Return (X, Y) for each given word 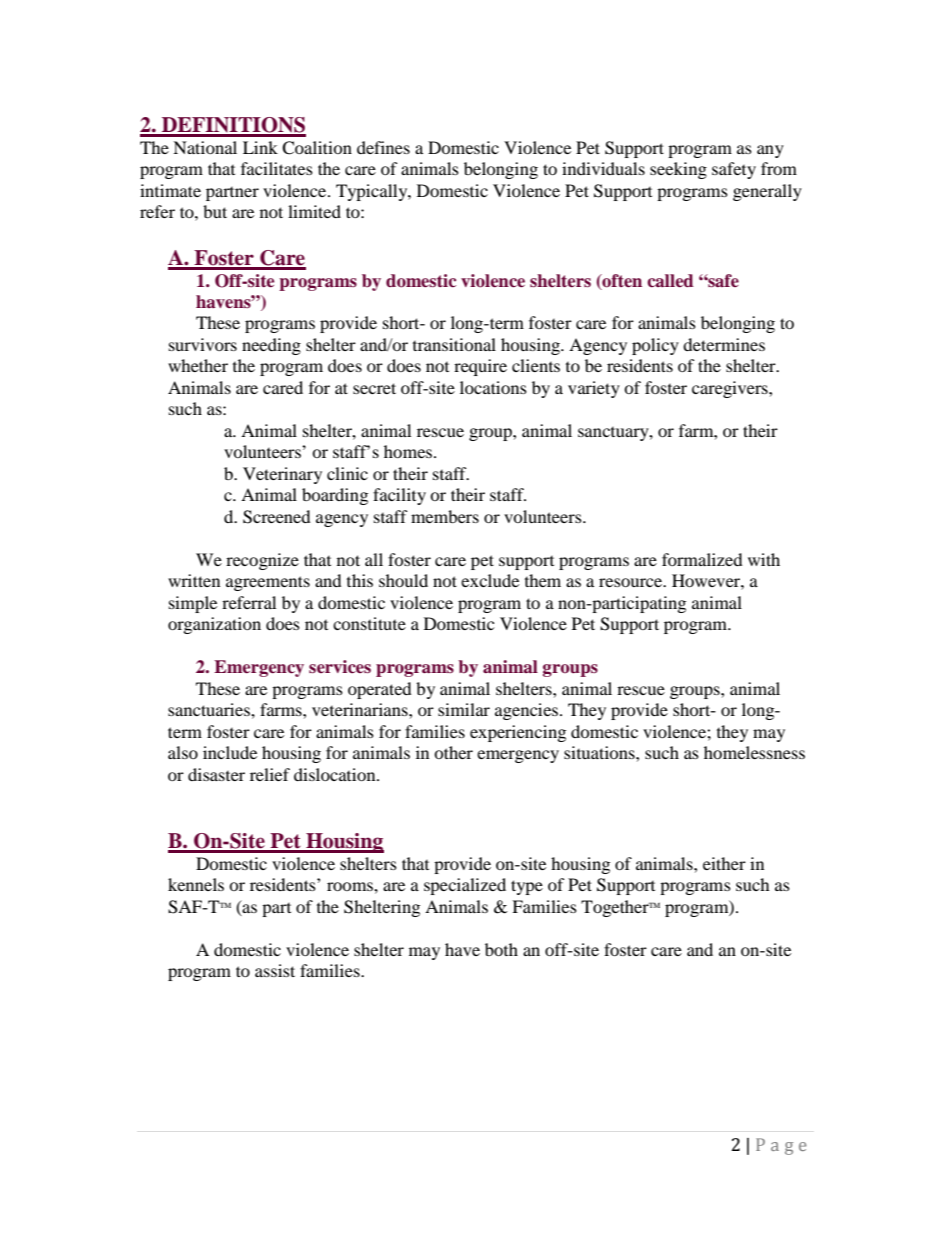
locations (493, 387)
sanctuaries (210, 709)
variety (594, 389)
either (724, 863)
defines (383, 147)
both (501, 949)
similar (464, 709)
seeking (678, 170)
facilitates (277, 168)
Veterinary (282, 475)
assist (275, 970)
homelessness (754, 752)
